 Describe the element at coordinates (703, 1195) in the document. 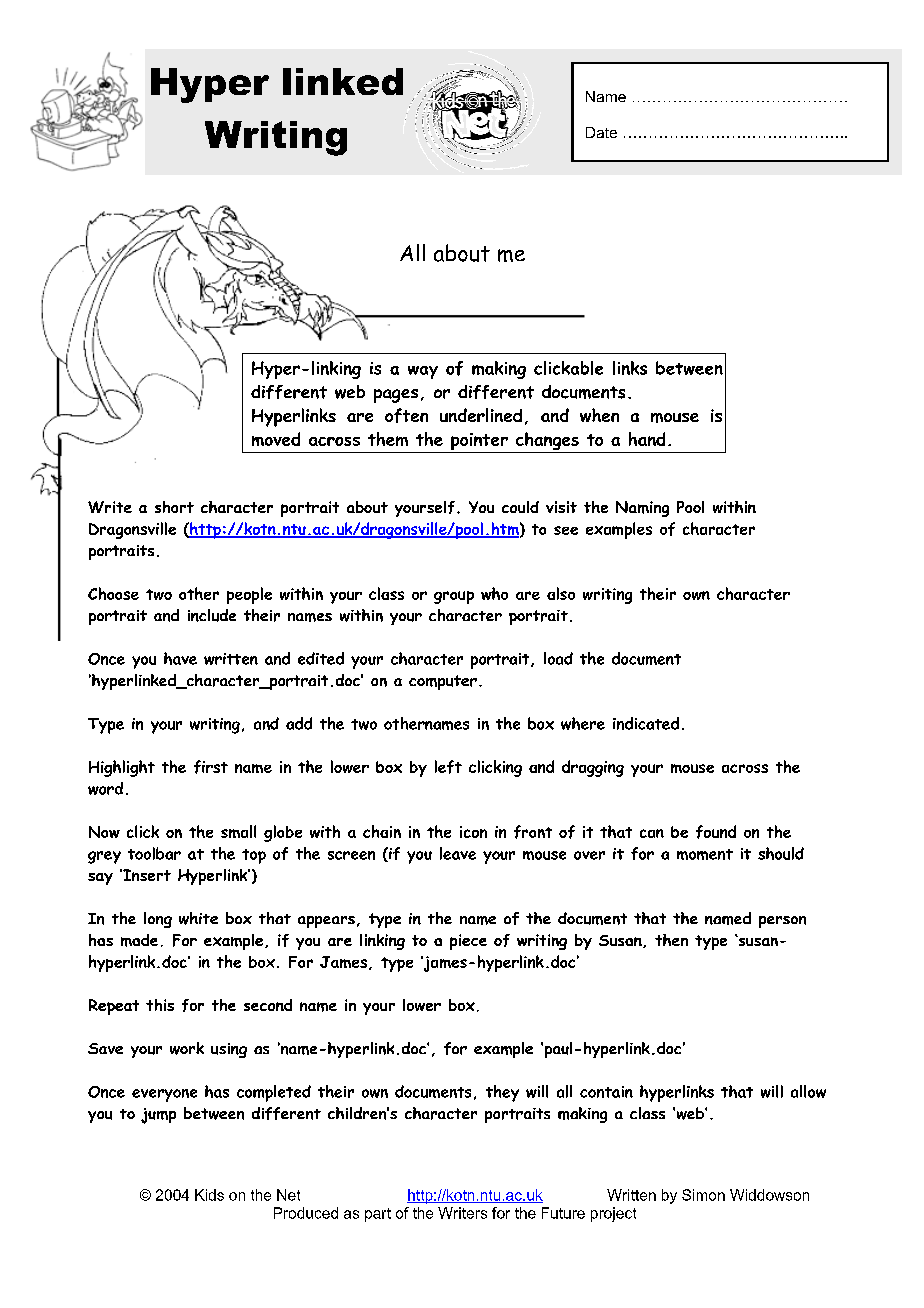

I see `Simon` at that location.
